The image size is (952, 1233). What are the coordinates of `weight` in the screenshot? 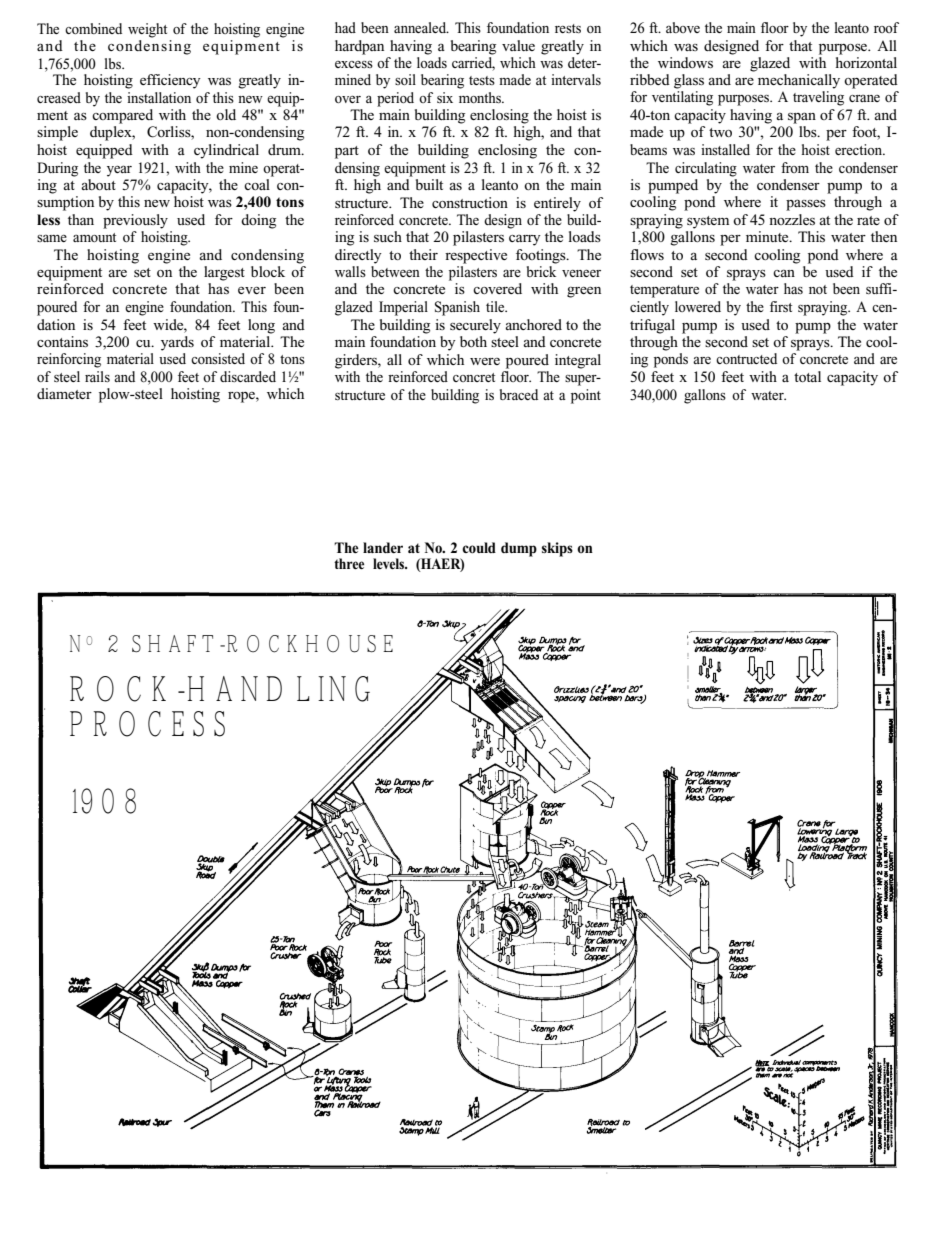 It's located at (147, 30).
